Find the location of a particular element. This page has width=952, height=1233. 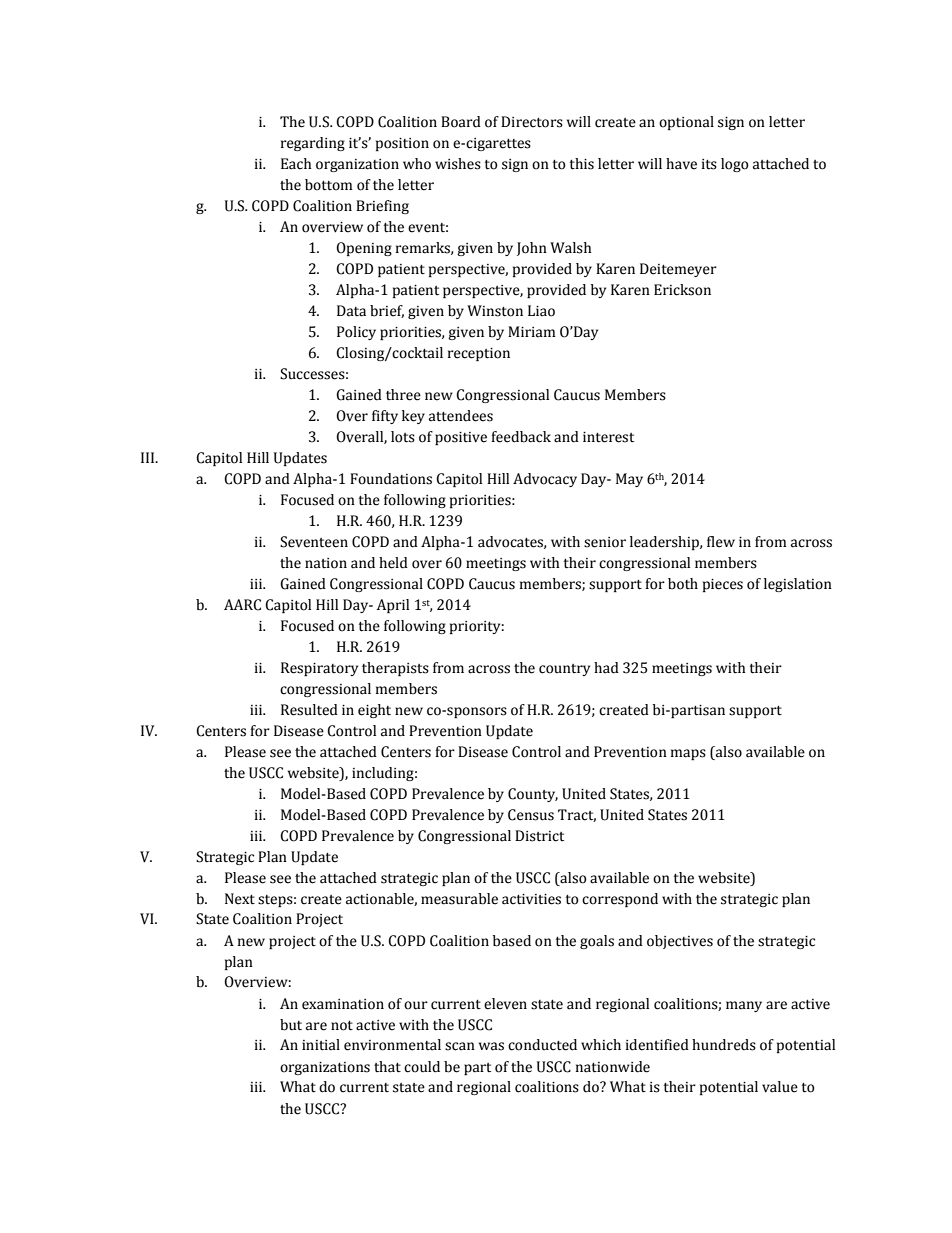

logo is located at coordinates (735, 165).
